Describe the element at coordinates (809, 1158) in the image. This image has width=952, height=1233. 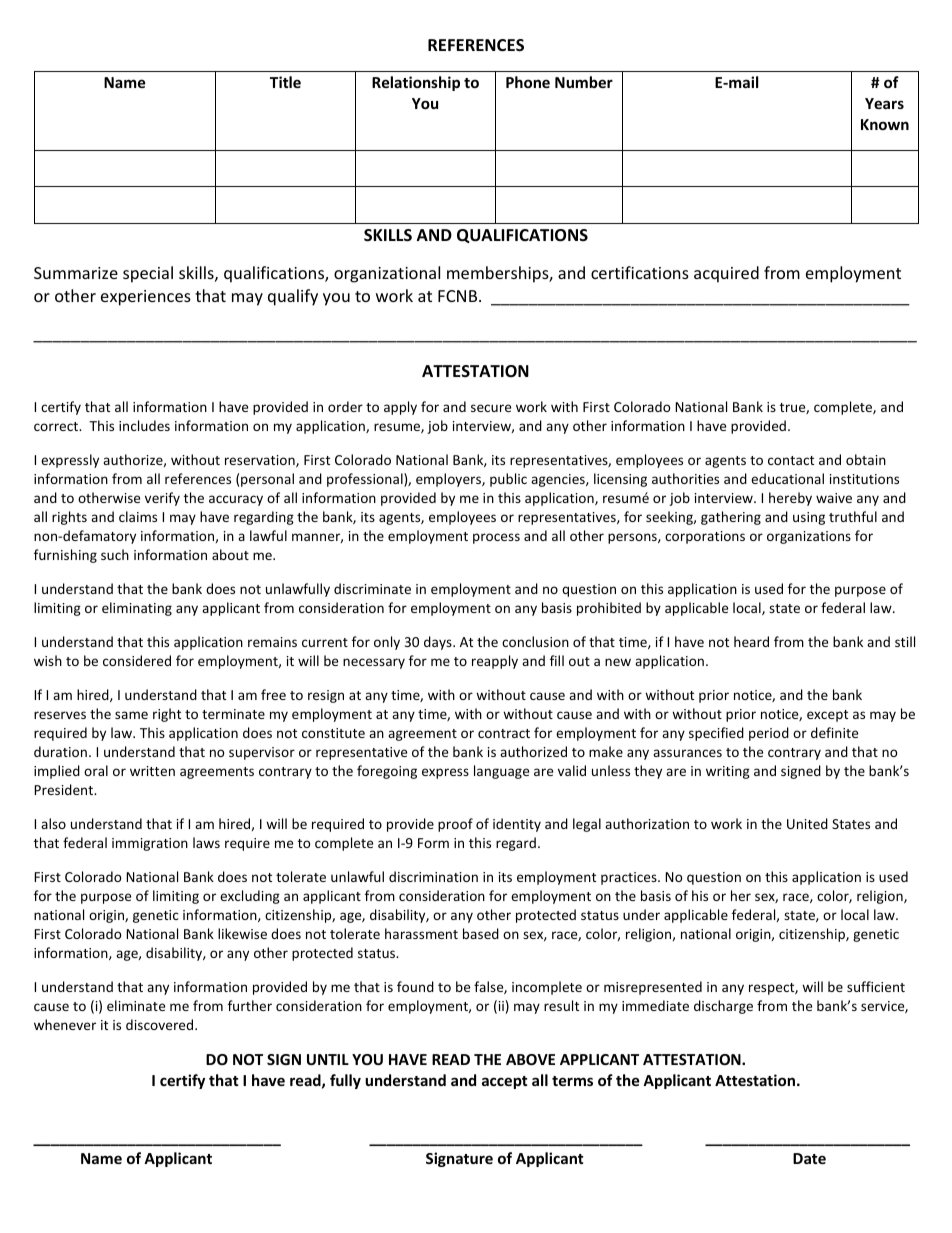
I see `Date` at that location.
